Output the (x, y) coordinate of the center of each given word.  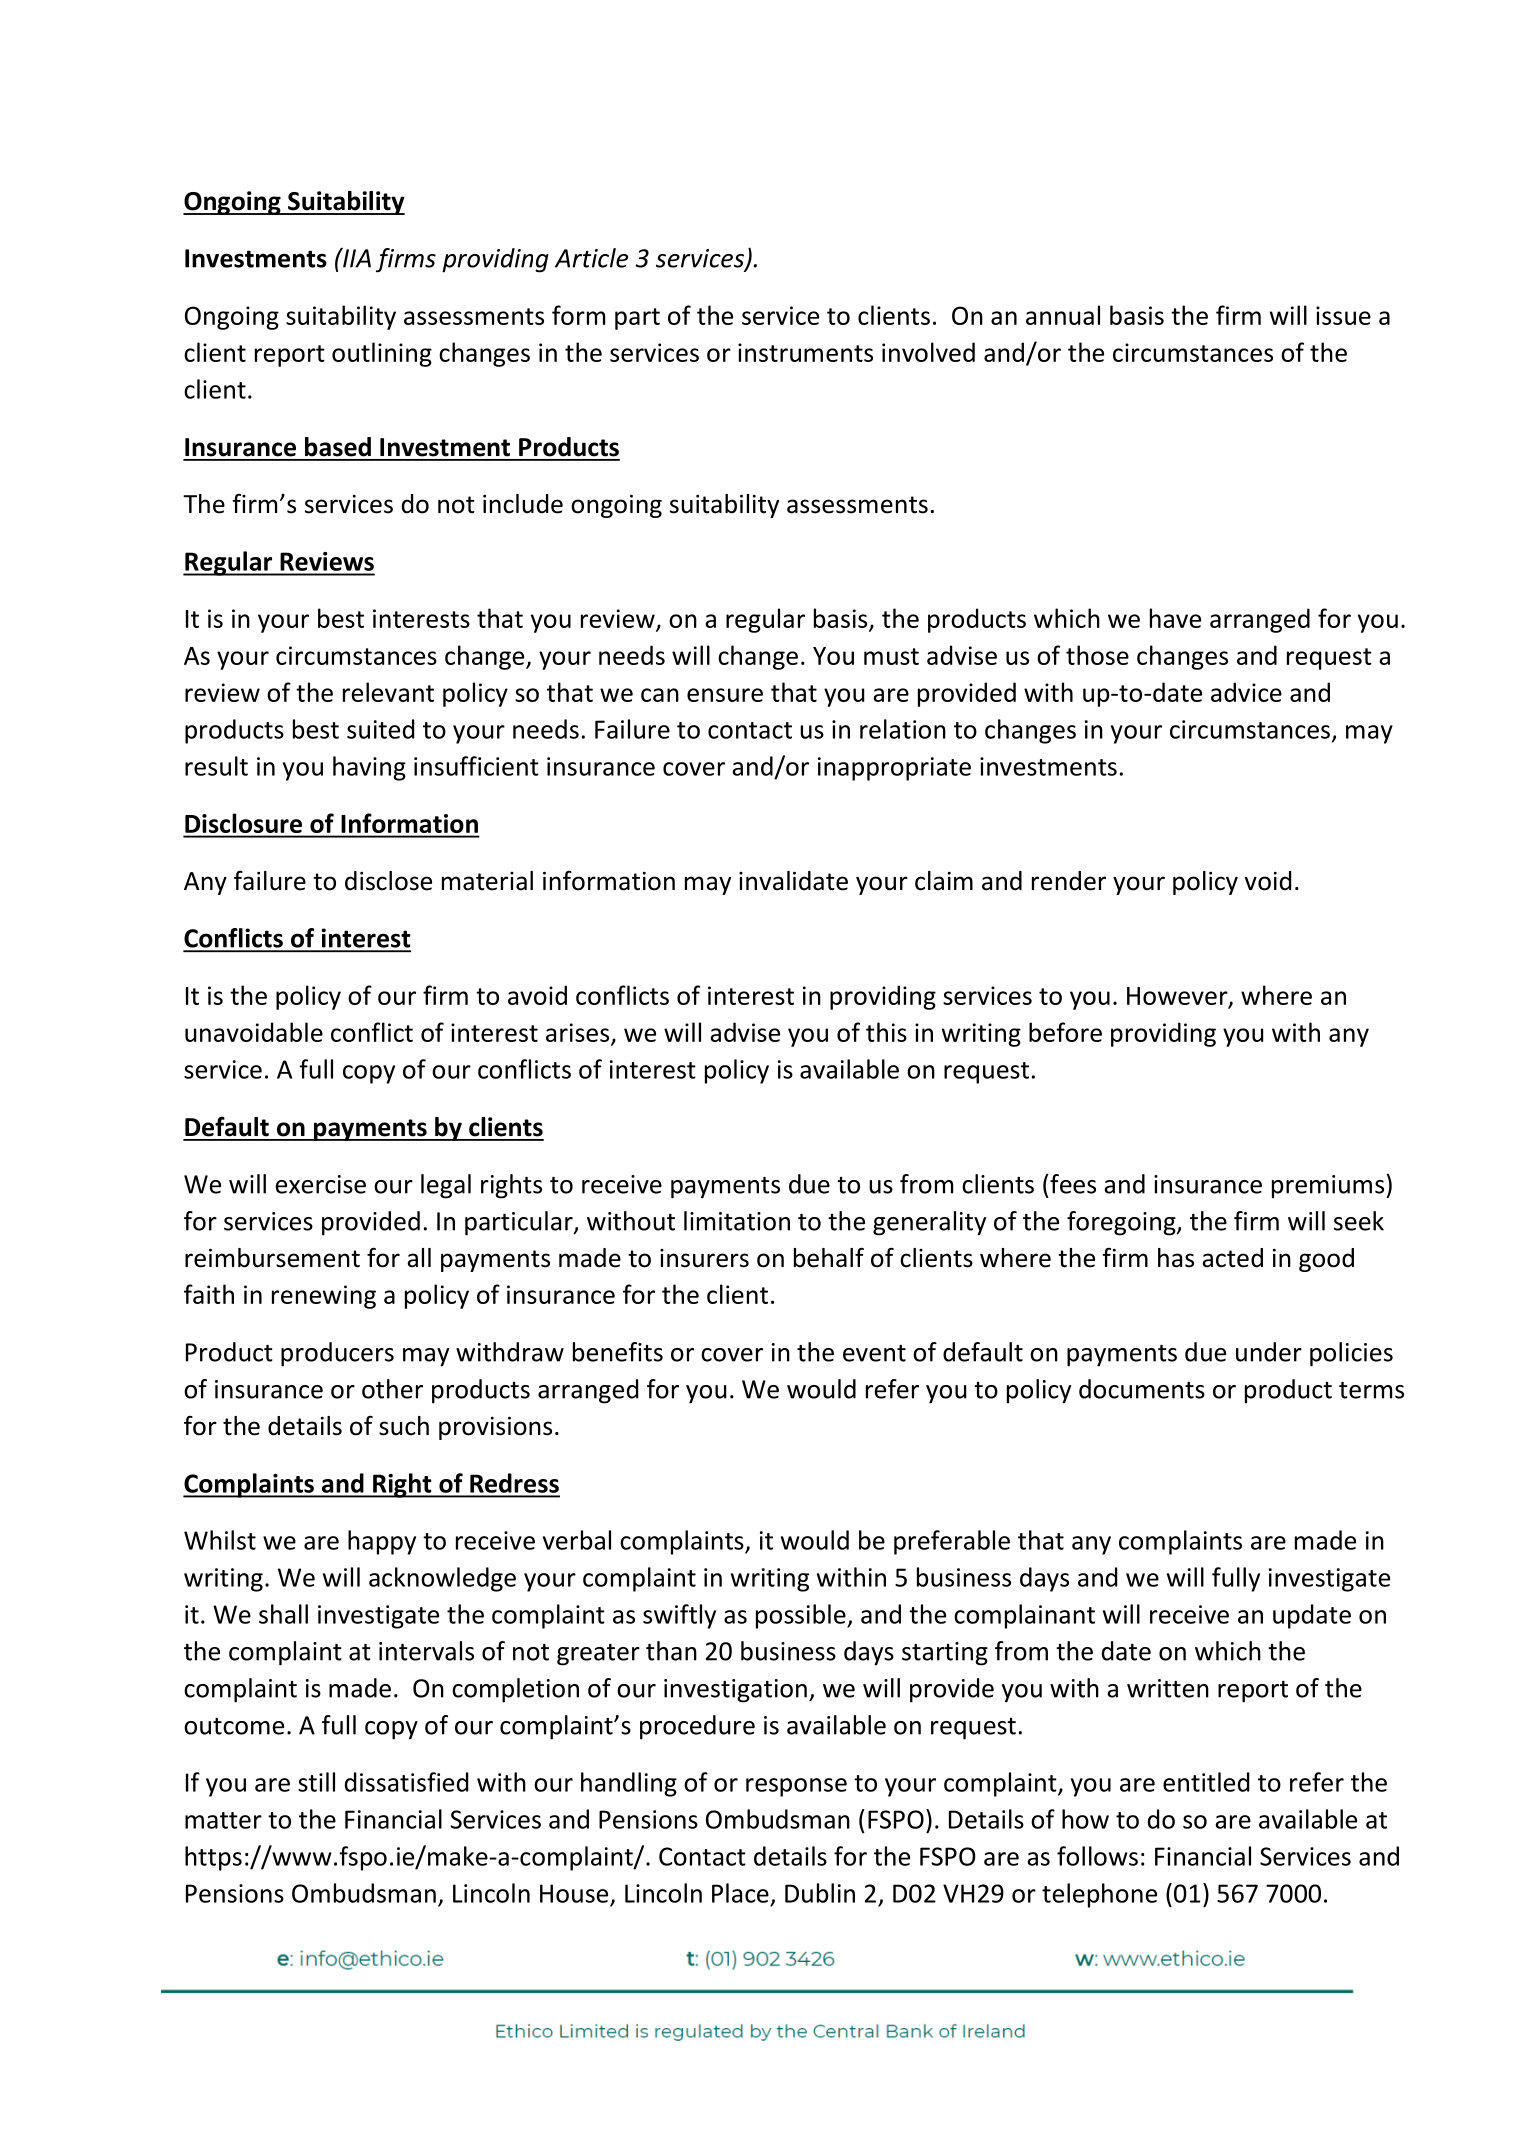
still (316, 1782)
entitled (1206, 1782)
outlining (382, 354)
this (886, 1032)
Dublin (820, 1893)
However (1178, 997)
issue (1343, 315)
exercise (320, 1184)
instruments (805, 352)
